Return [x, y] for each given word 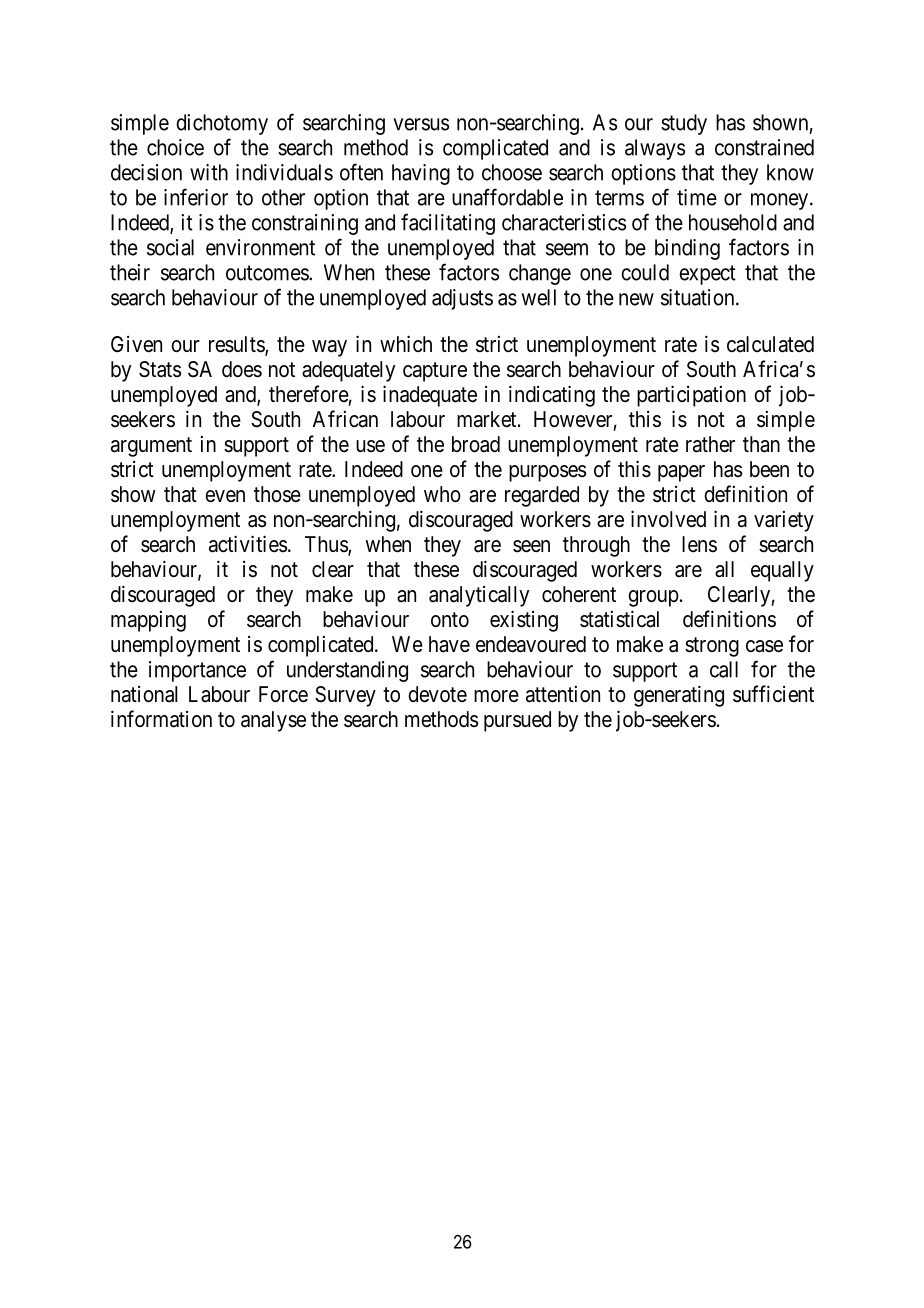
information [161, 719]
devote [437, 694]
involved [668, 519]
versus [421, 124]
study [684, 124]
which [406, 343]
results [237, 345]
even [225, 496]
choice [175, 147]
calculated [770, 344]
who [442, 494]
